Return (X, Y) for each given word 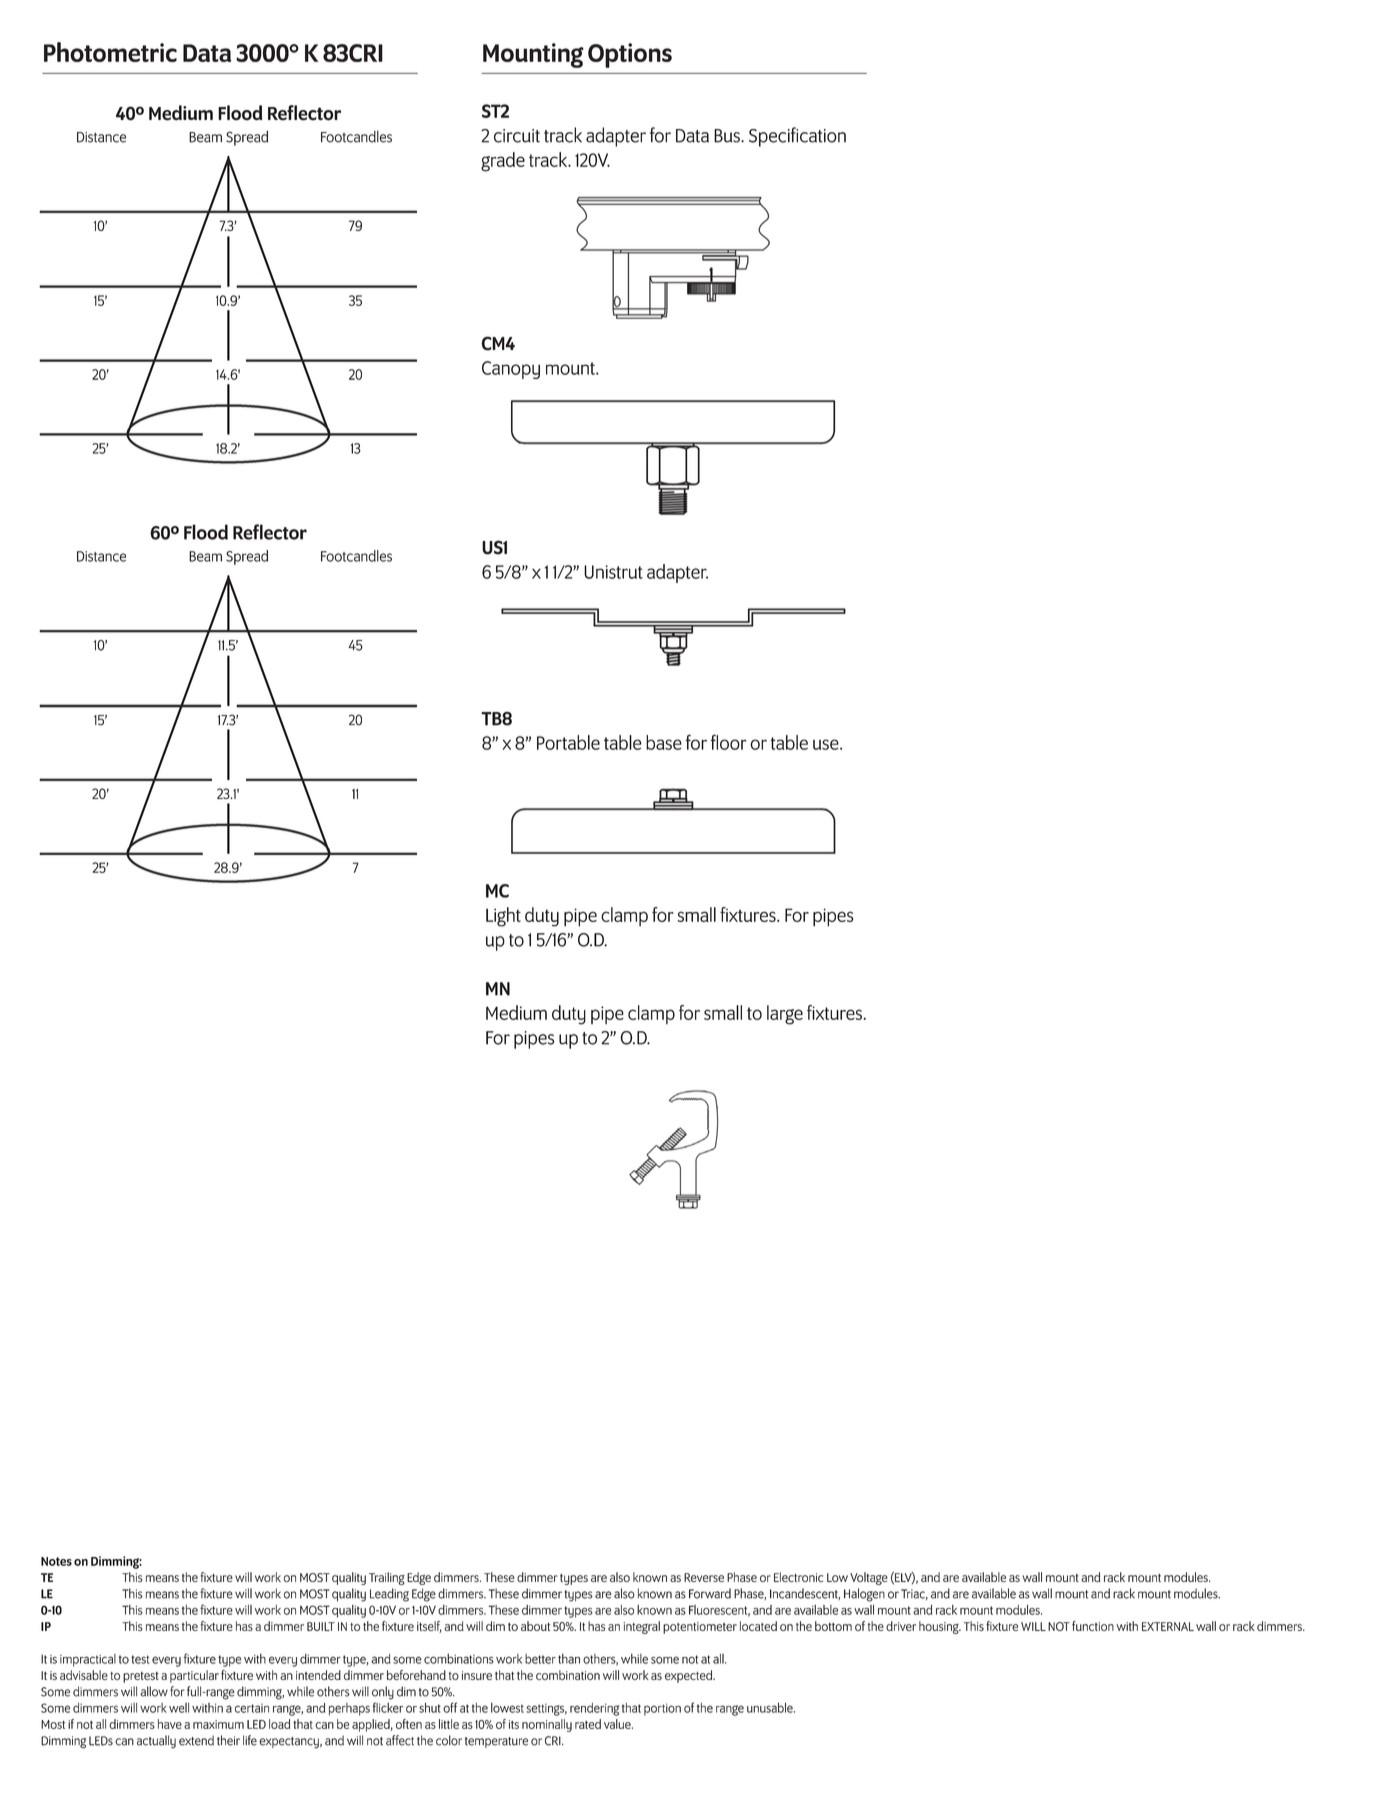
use (827, 744)
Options (630, 55)
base (664, 742)
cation (823, 136)
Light (503, 917)
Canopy (511, 370)
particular (194, 1676)
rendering (595, 1709)
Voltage (869, 1578)
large (785, 1015)
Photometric (110, 52)
